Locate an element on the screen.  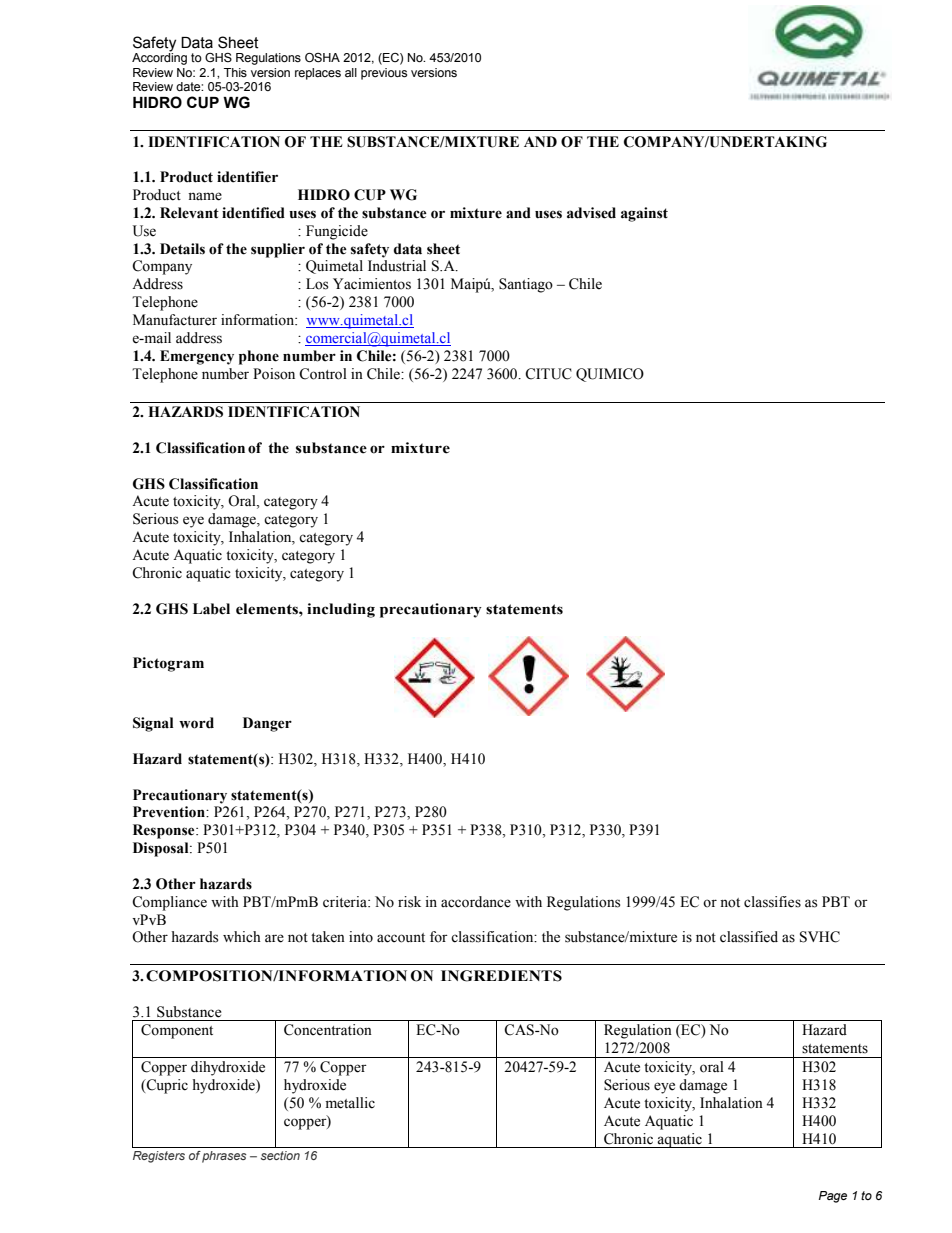
previous is located at coordinates (384, 74).
